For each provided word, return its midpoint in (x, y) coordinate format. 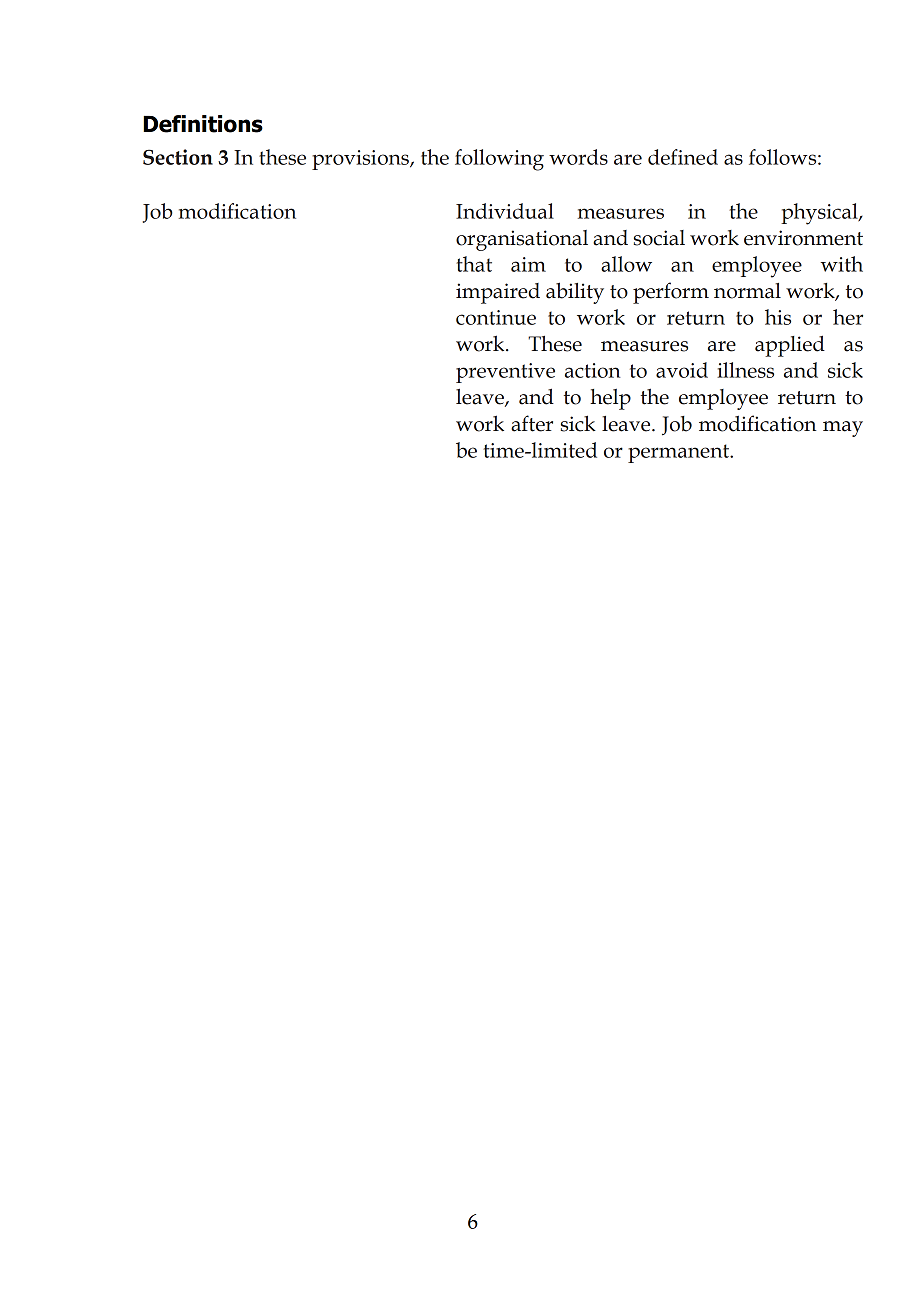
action (592, 370)
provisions (361, 160)
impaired (498, 293)
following (499, 160)
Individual (505, 211)
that (474, 264)
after (532, 423)
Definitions (203, 124)
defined (683, 157)
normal (747, 291)
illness (745, 370)
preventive (505, 373)
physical (820, 214)
